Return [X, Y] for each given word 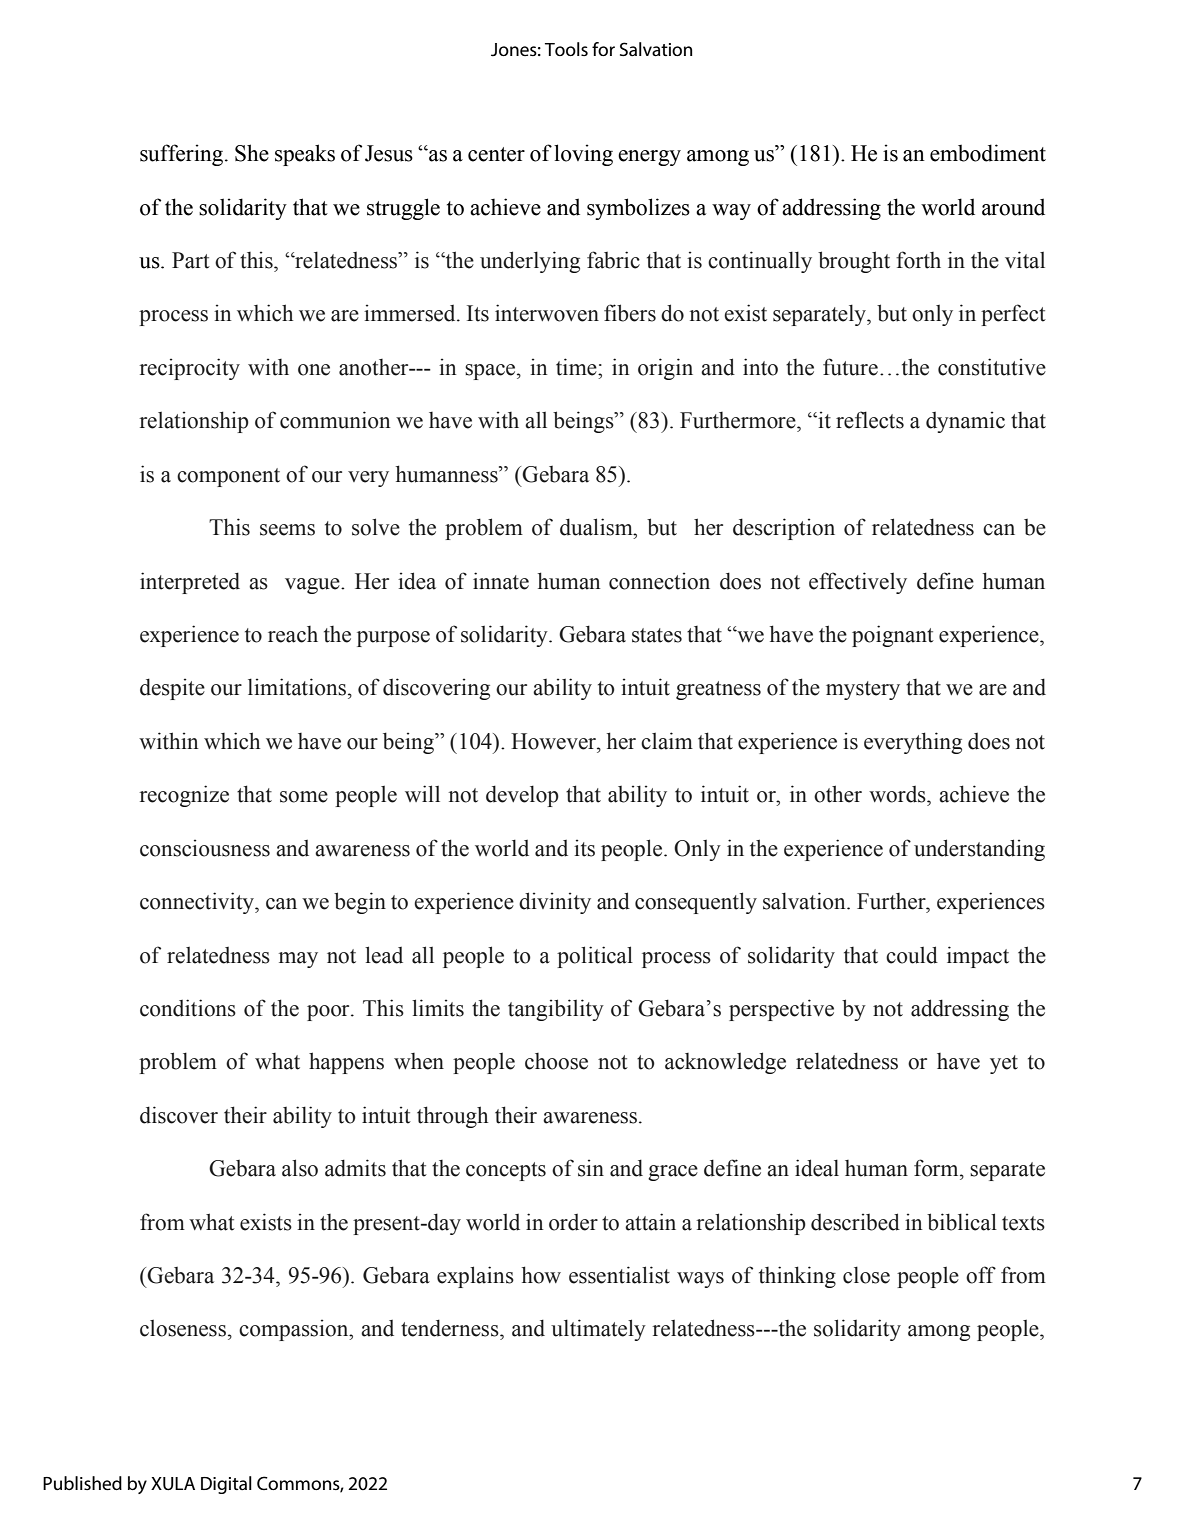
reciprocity [189, 369]
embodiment [988, 153]
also [300, 1168]
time [577, 367]
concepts [506, 1171]
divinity [555, 903]
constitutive [992, 367]
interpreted [190, 583]
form [937, 1168]
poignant [893, 636]
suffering [183, 155]
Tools [566, 49]
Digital [226, 1485]
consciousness [205, 848]
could [912, 955]
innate [501, 581]
